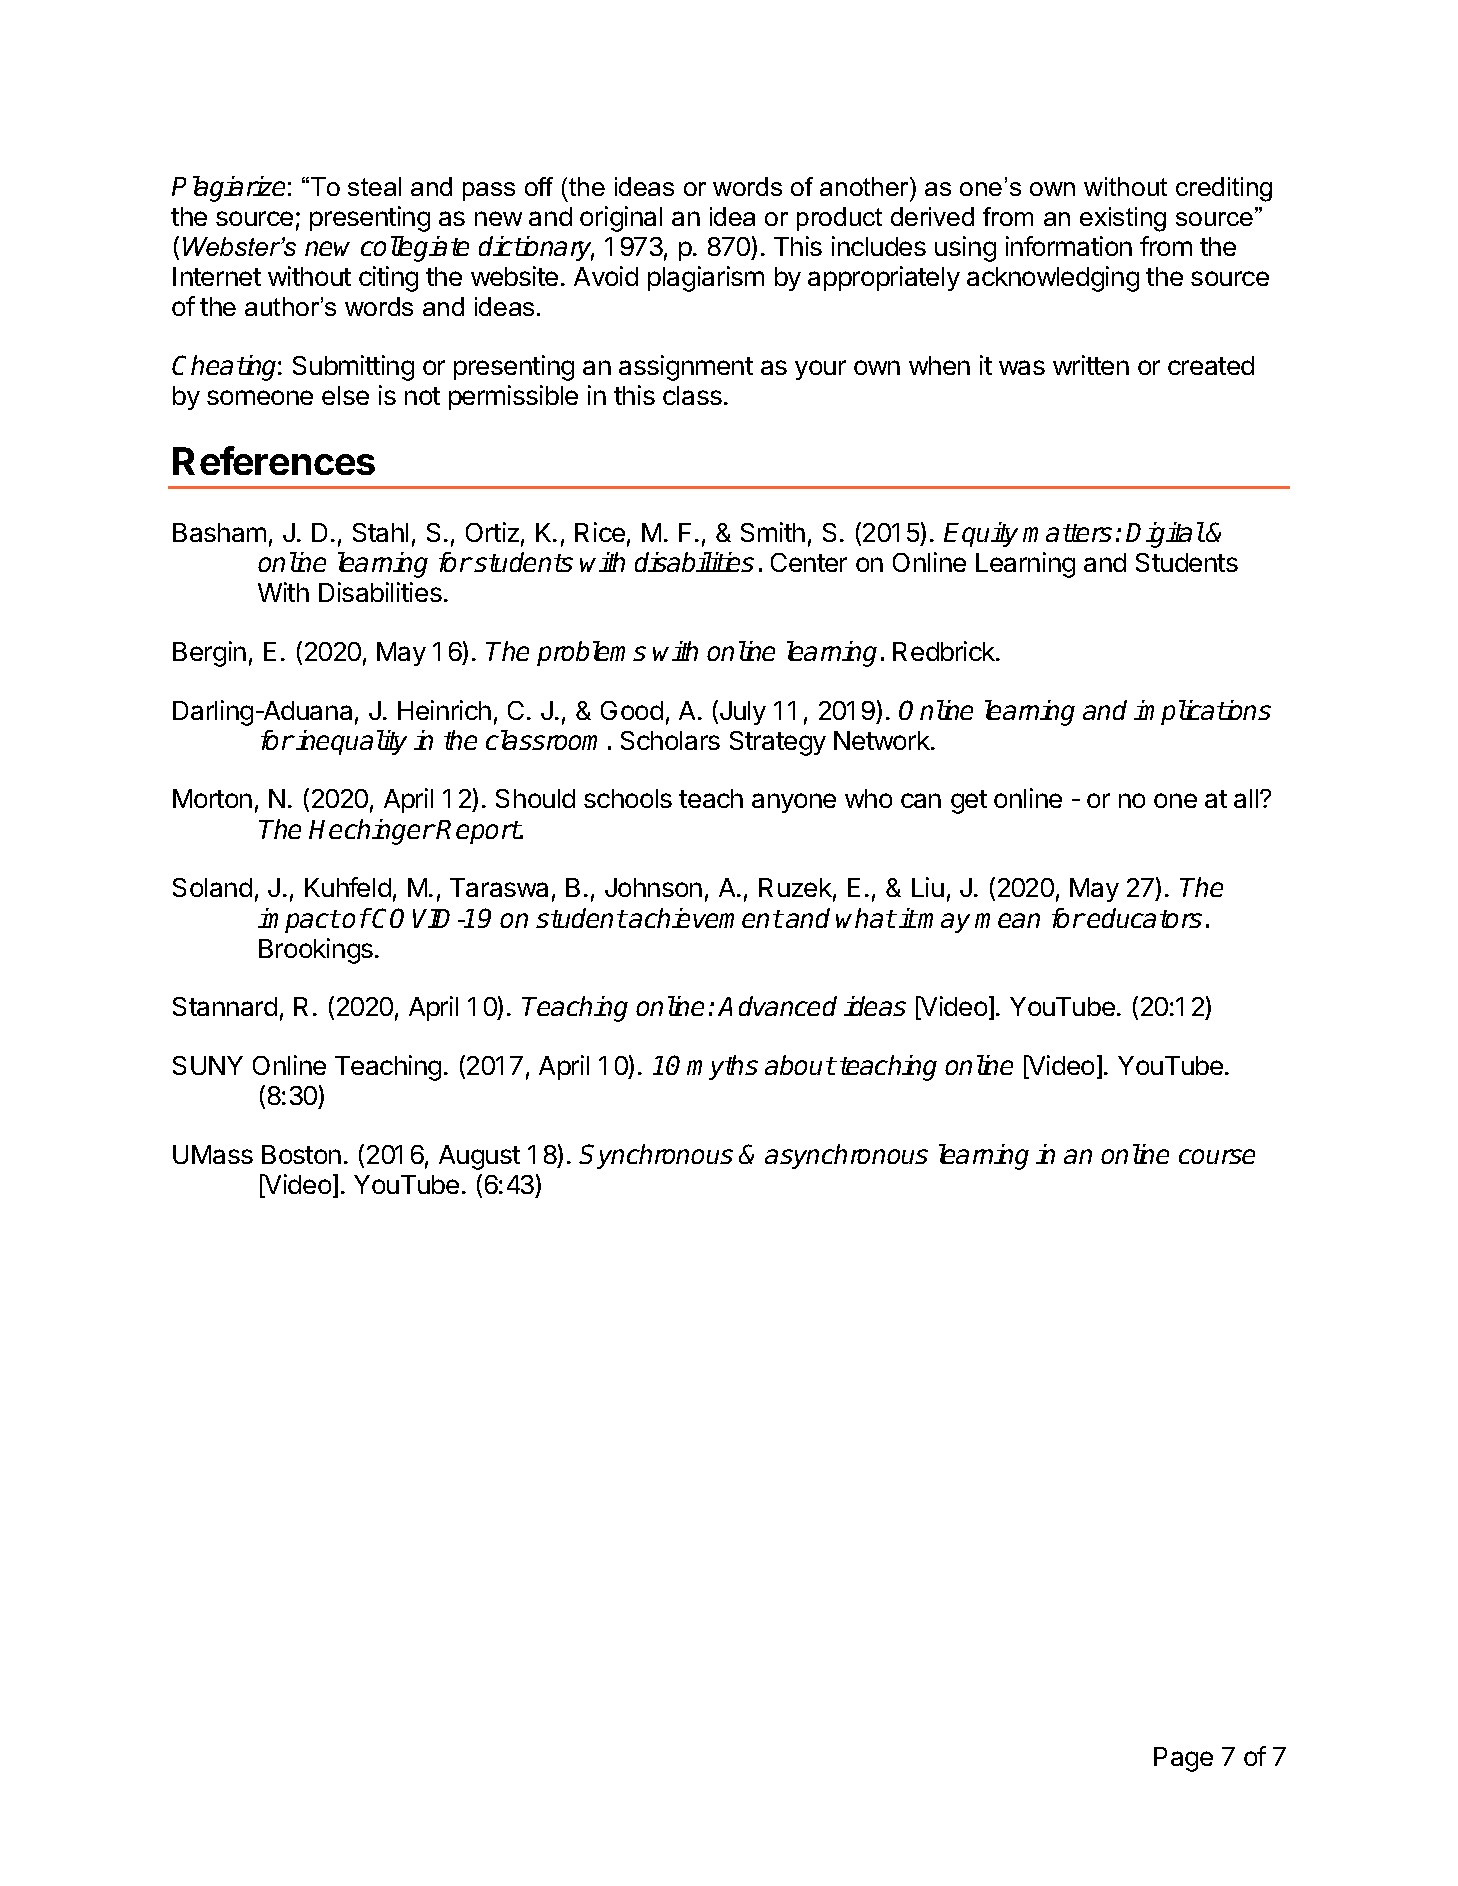  I want to click on Stahl, so click(380, 532).
